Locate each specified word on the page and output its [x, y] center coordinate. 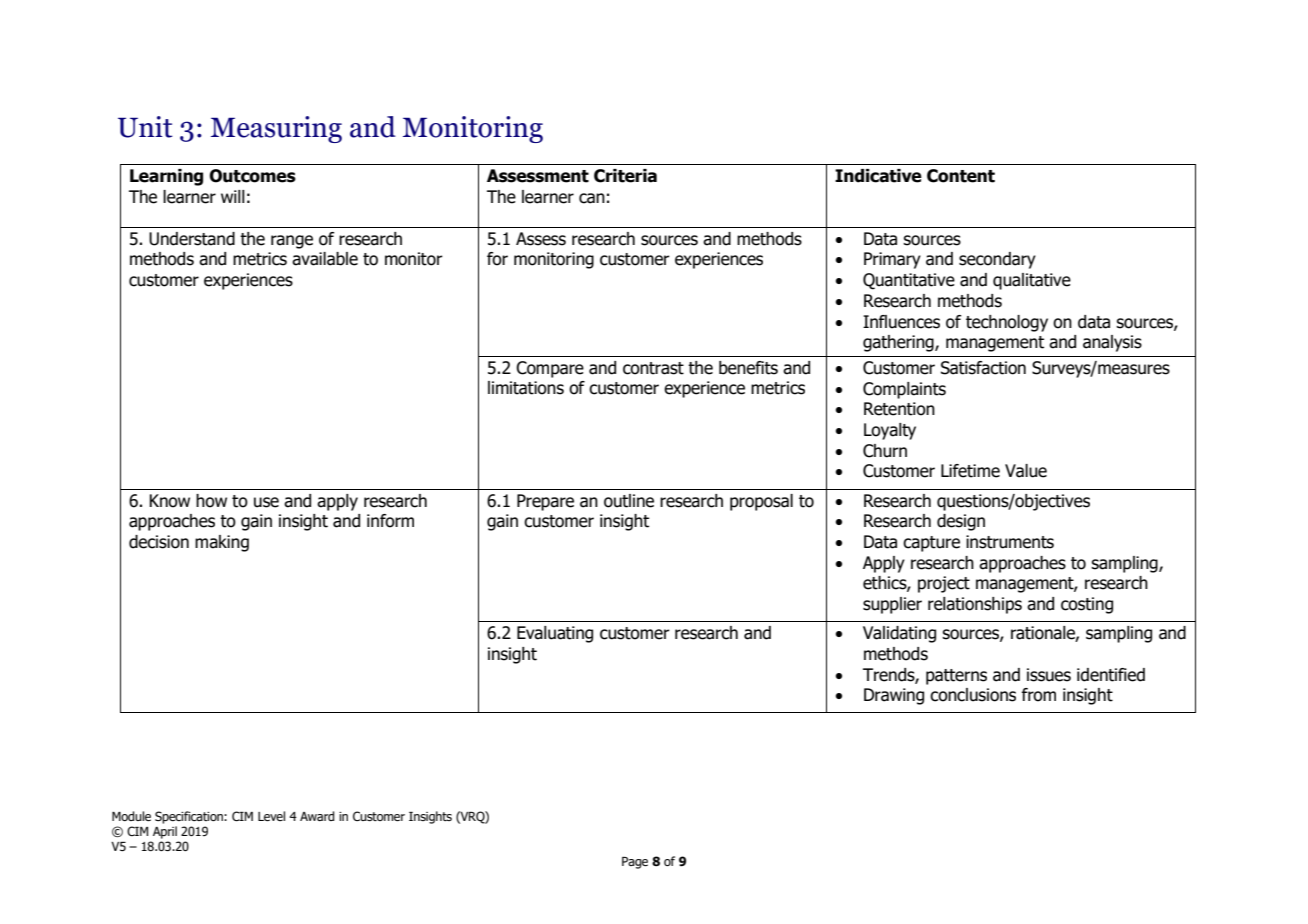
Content [961, 176]
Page [635, 863]
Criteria [625, 176]
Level [271, 816]
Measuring [276, 129]
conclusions [973, 695]
